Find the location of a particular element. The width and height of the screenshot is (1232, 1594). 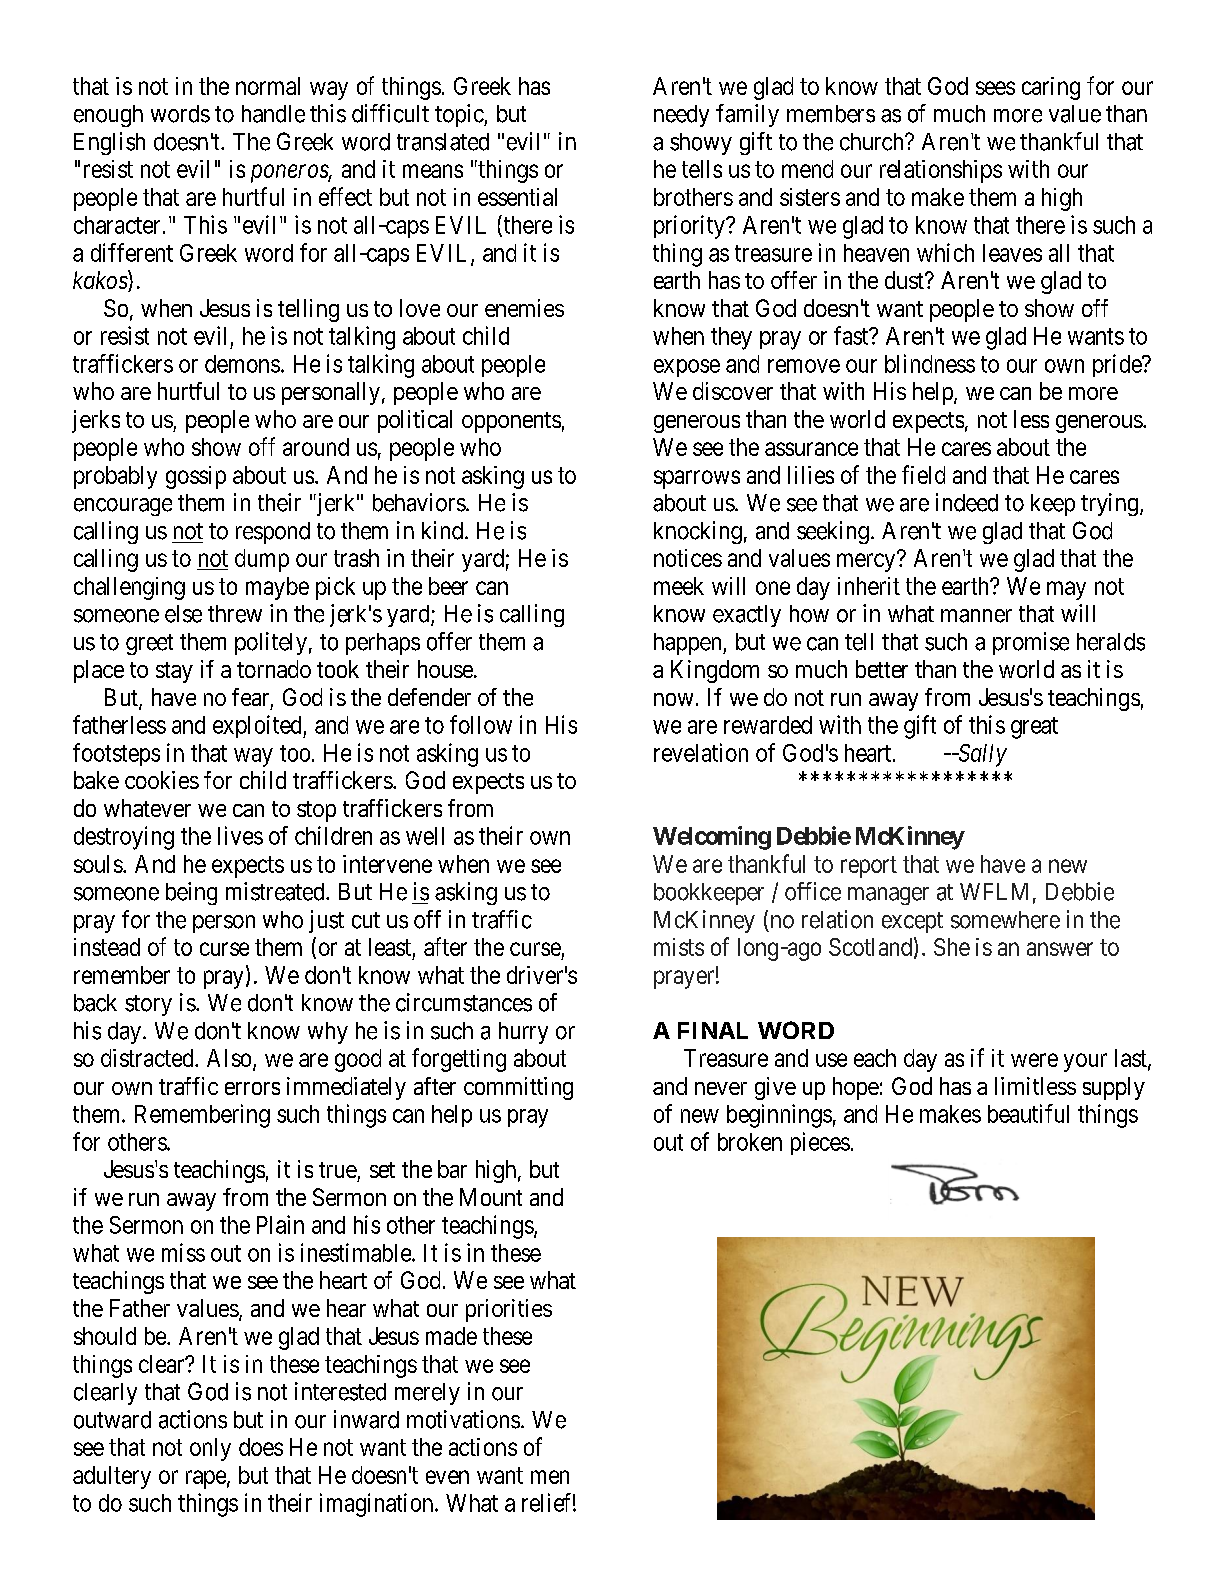

opponents is located at coordinates (511, 422).
